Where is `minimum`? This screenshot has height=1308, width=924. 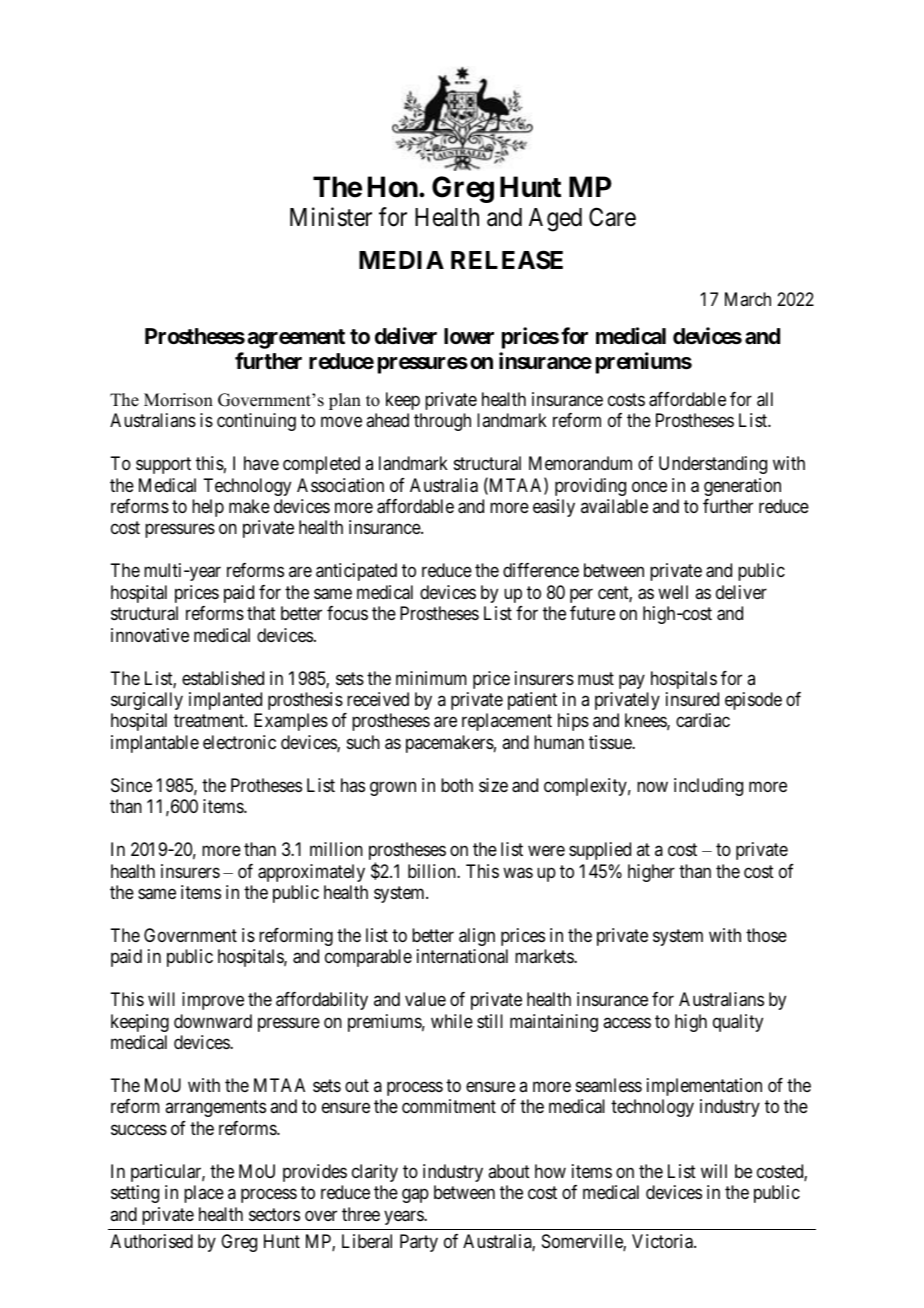 minimum is located at coordinates (431, 678).
